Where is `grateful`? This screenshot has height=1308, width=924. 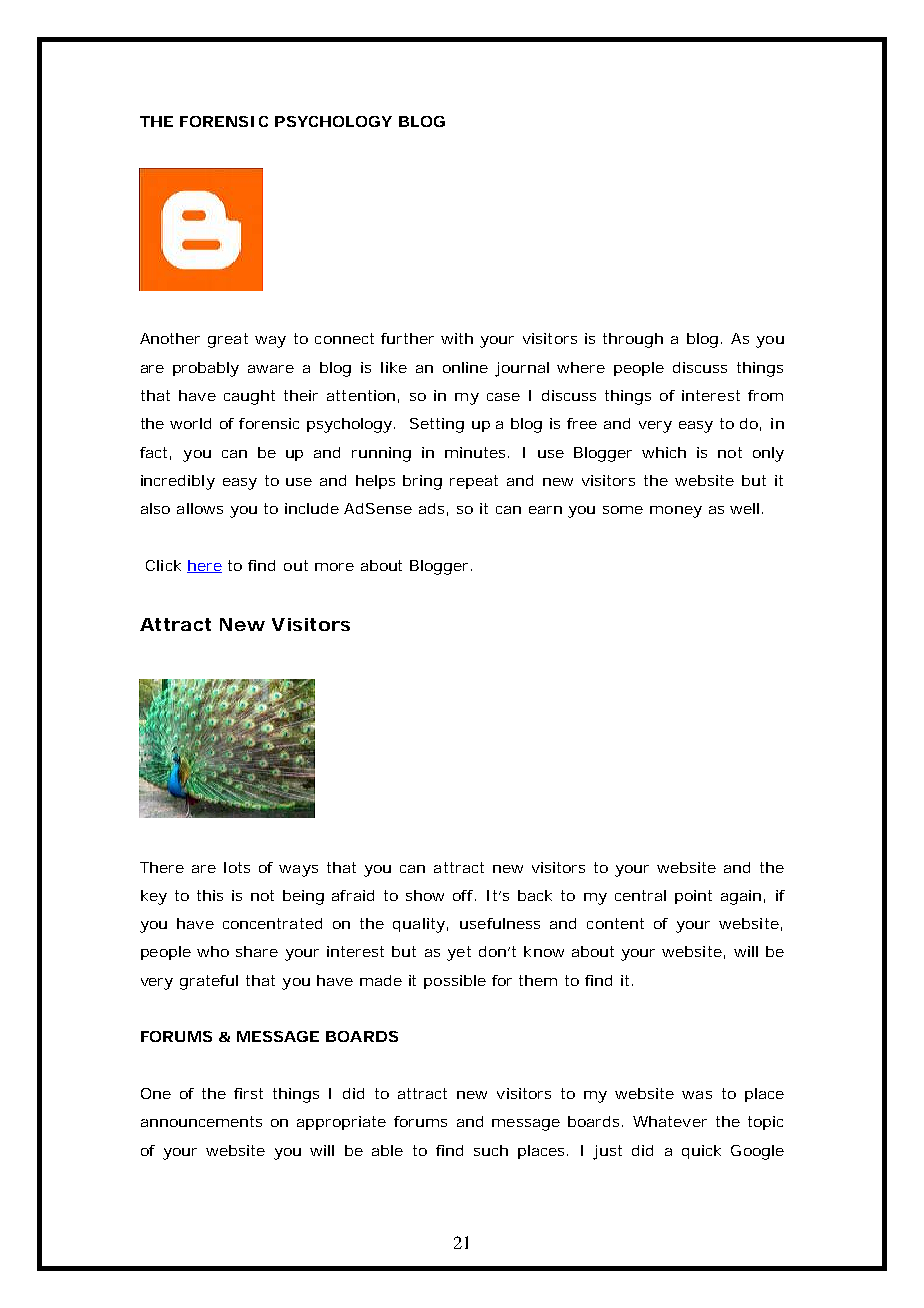
grateful is located at coordinates (209, 982).
